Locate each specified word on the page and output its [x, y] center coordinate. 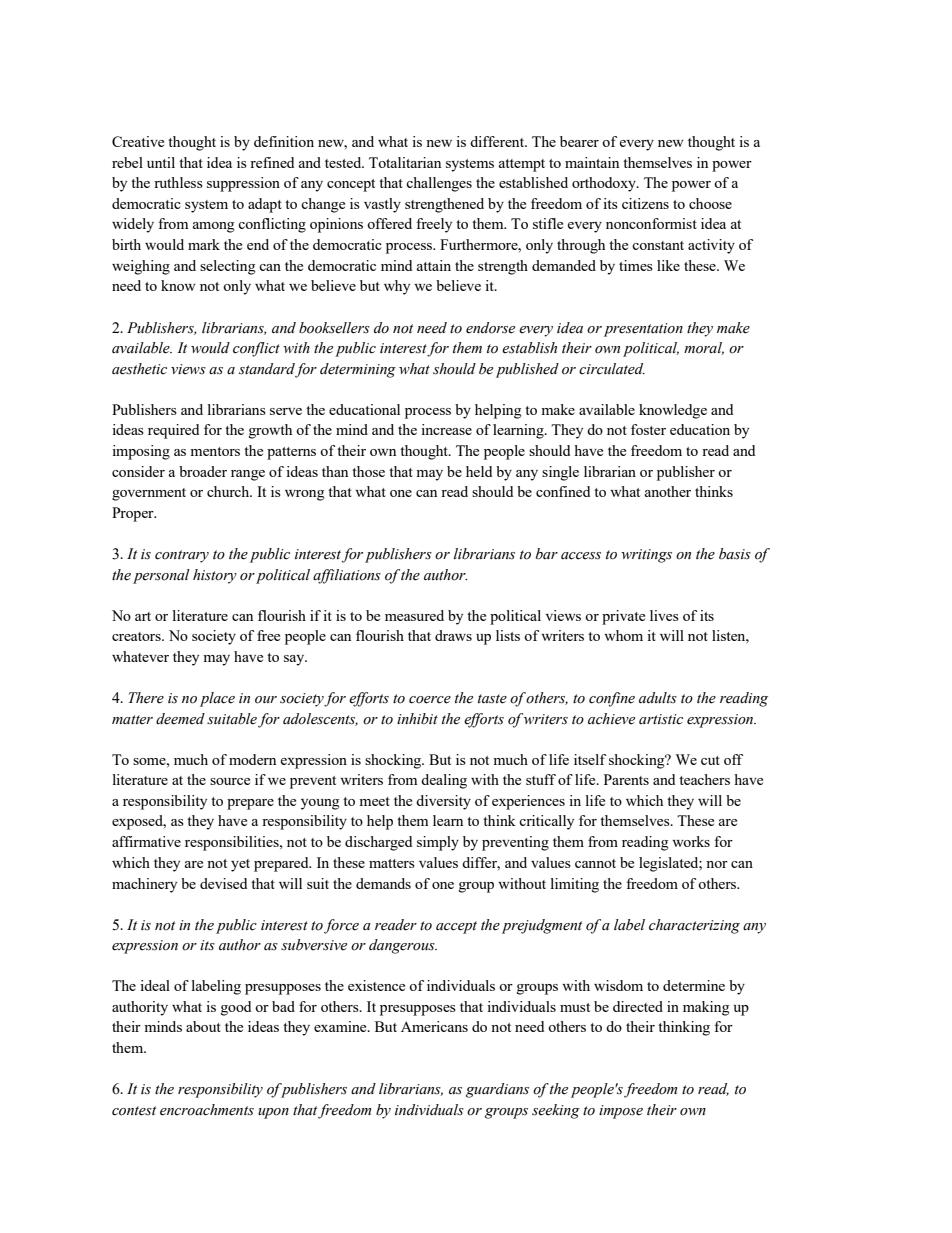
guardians [497, 1090]
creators [137, 636]
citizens [645, 203]
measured [414, 615]
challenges [439, 184]
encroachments [207, 1110]
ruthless [178, 182]
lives [664, 615]
